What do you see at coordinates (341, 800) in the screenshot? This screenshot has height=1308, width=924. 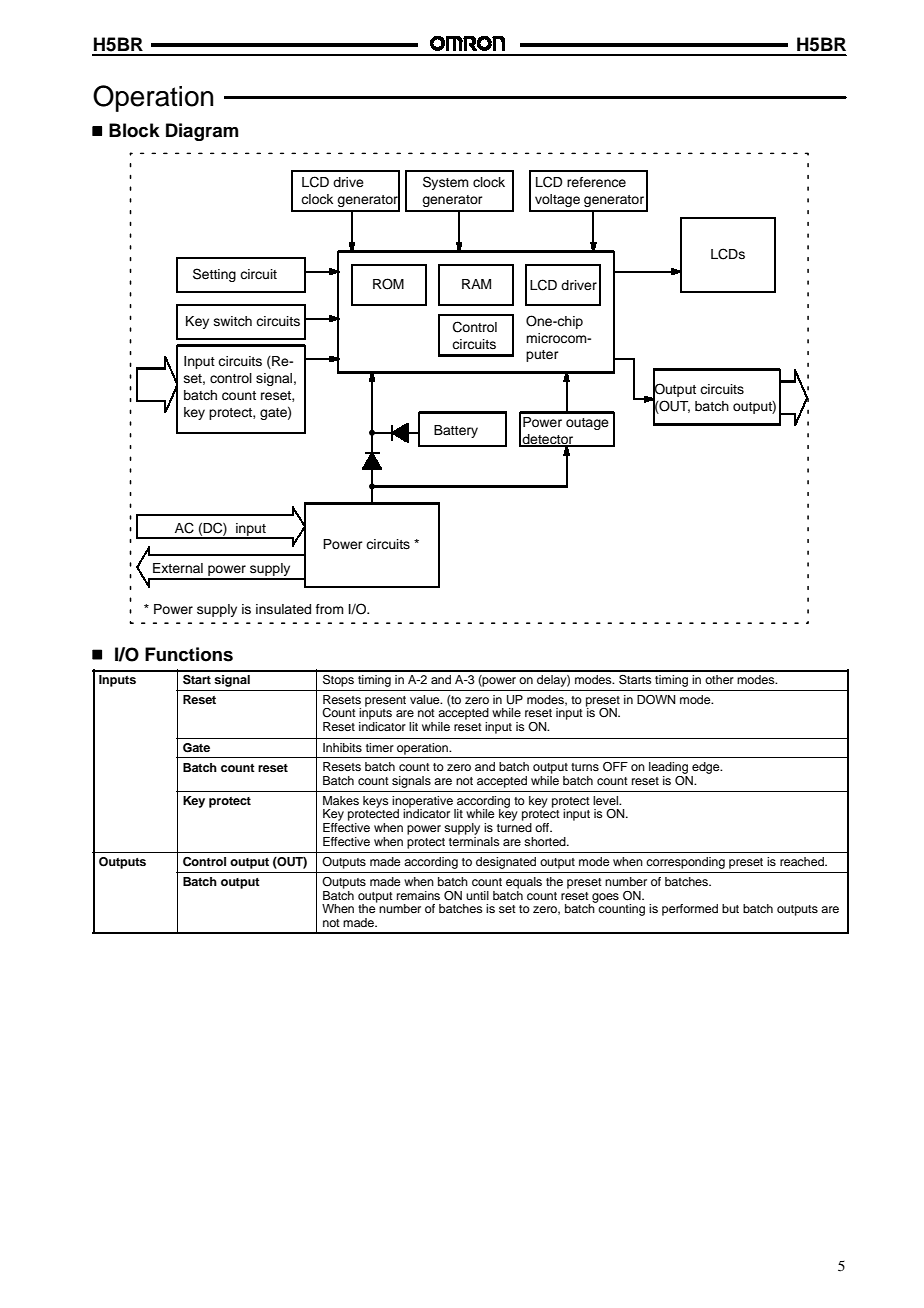 I see `Makes` at bounding box center [341, 800].
